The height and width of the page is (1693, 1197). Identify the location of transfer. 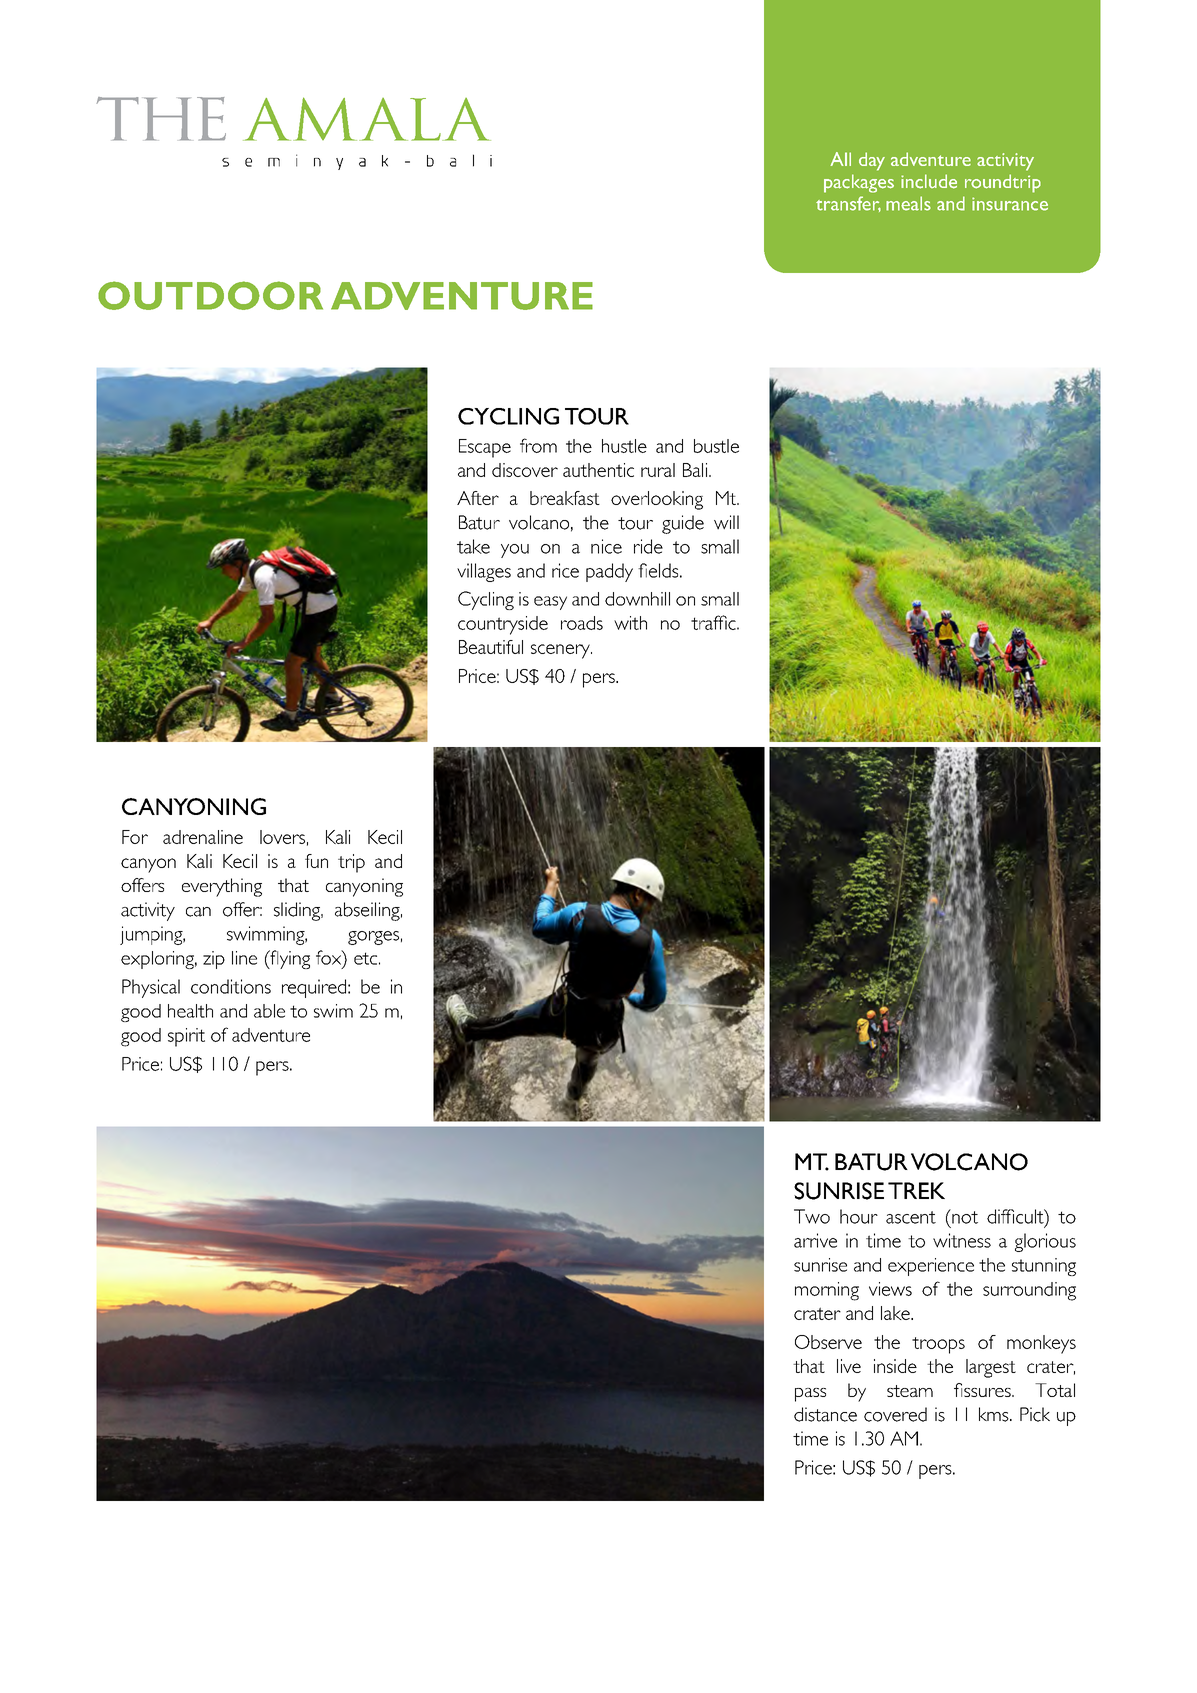
(848, 204).
